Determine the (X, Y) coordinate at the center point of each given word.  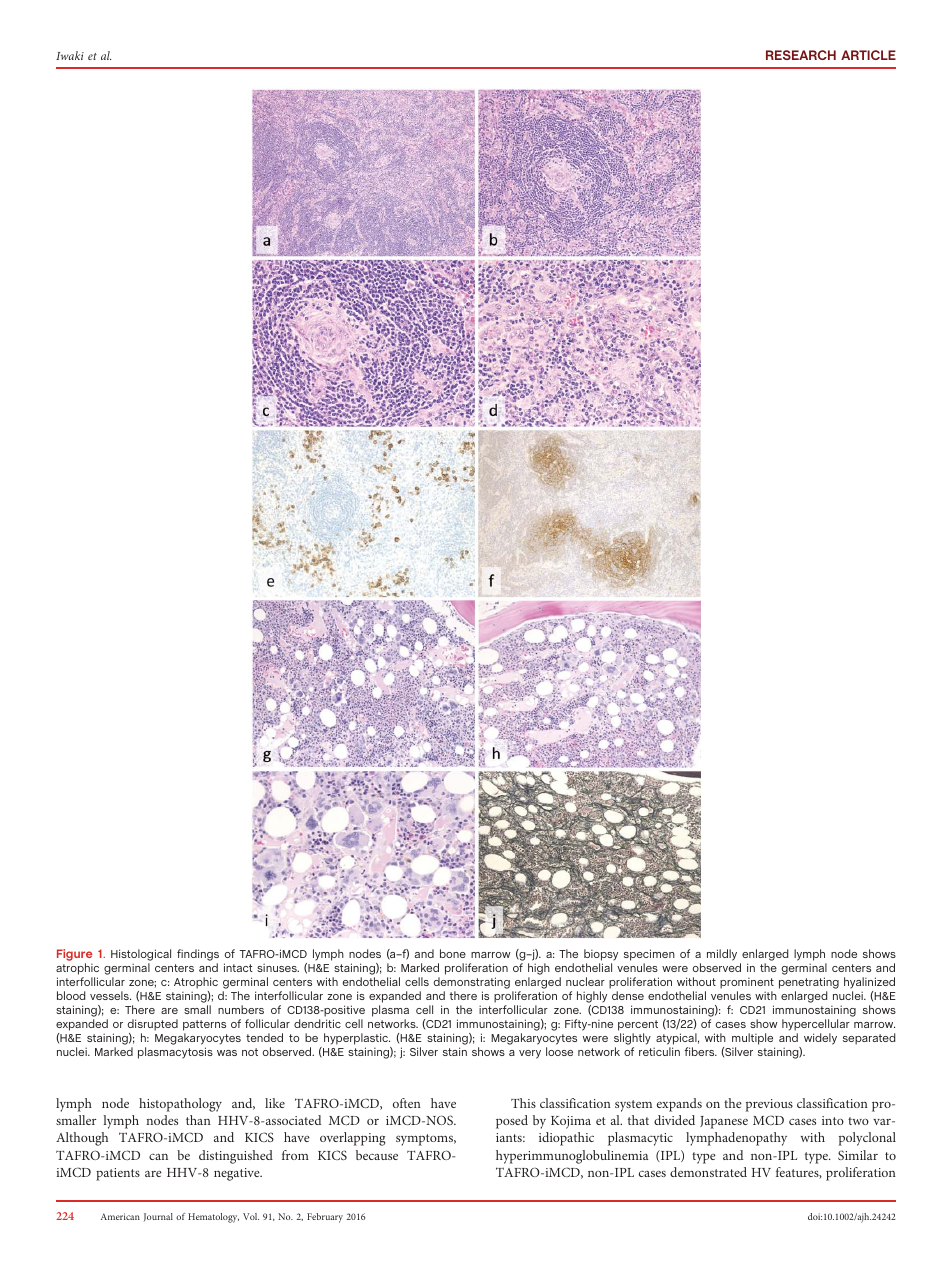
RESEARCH (801, 55)
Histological (141, 956)
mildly (722, 955)
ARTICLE (868, 55)
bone (453, 953)
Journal (158, 1217)
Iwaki (70, 55)
